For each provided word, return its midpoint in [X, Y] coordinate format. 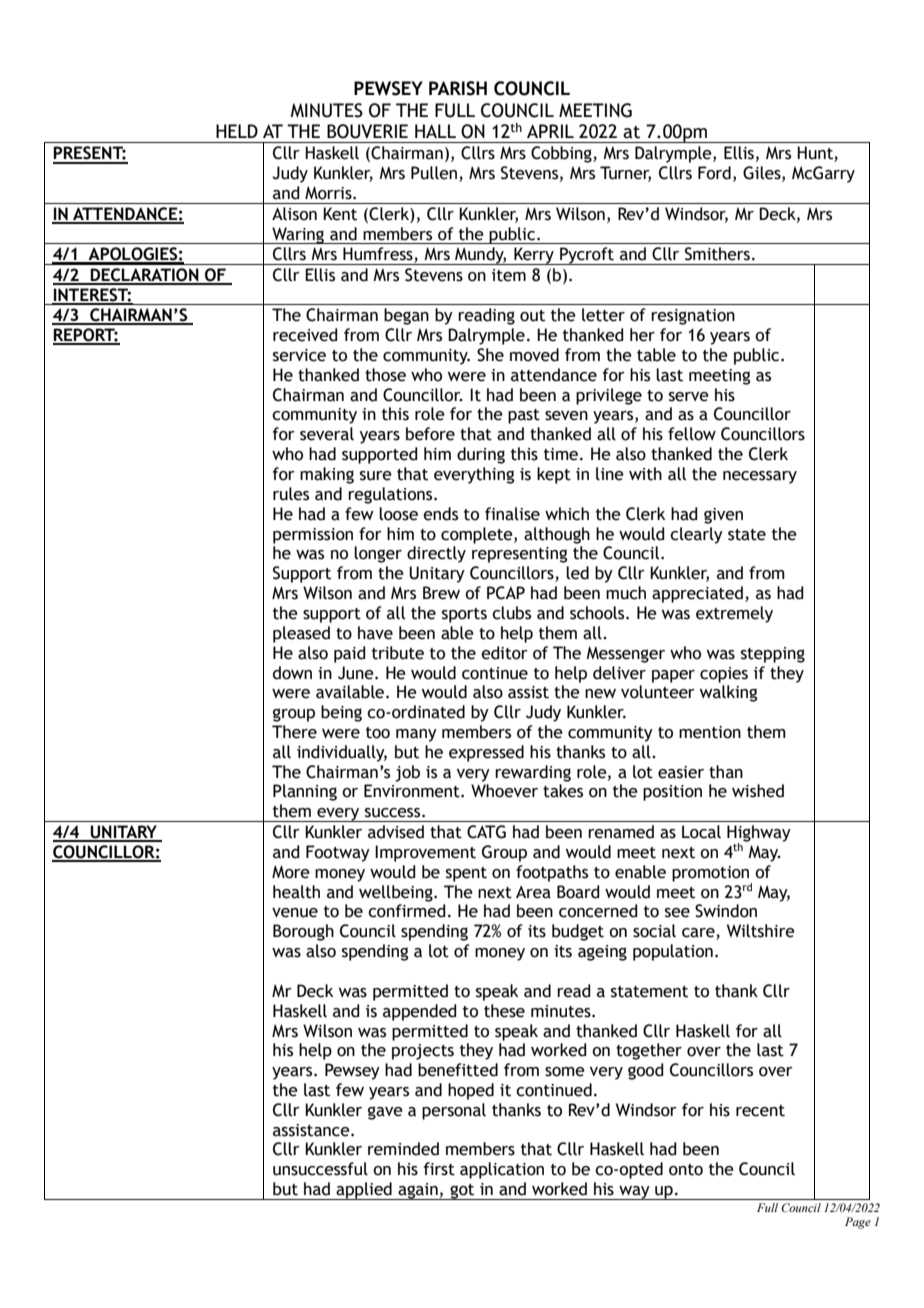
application [502, 1170]
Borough [303, 932]
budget [578, 932]
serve [689, 397]
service [299, 355]
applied [364, 1191]
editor [504, 653]
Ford [714, 173]
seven [566, 416]
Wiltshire [761, 931]
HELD [237, 131]
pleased [301, 634]
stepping [773, 655]
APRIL [550, 131]
